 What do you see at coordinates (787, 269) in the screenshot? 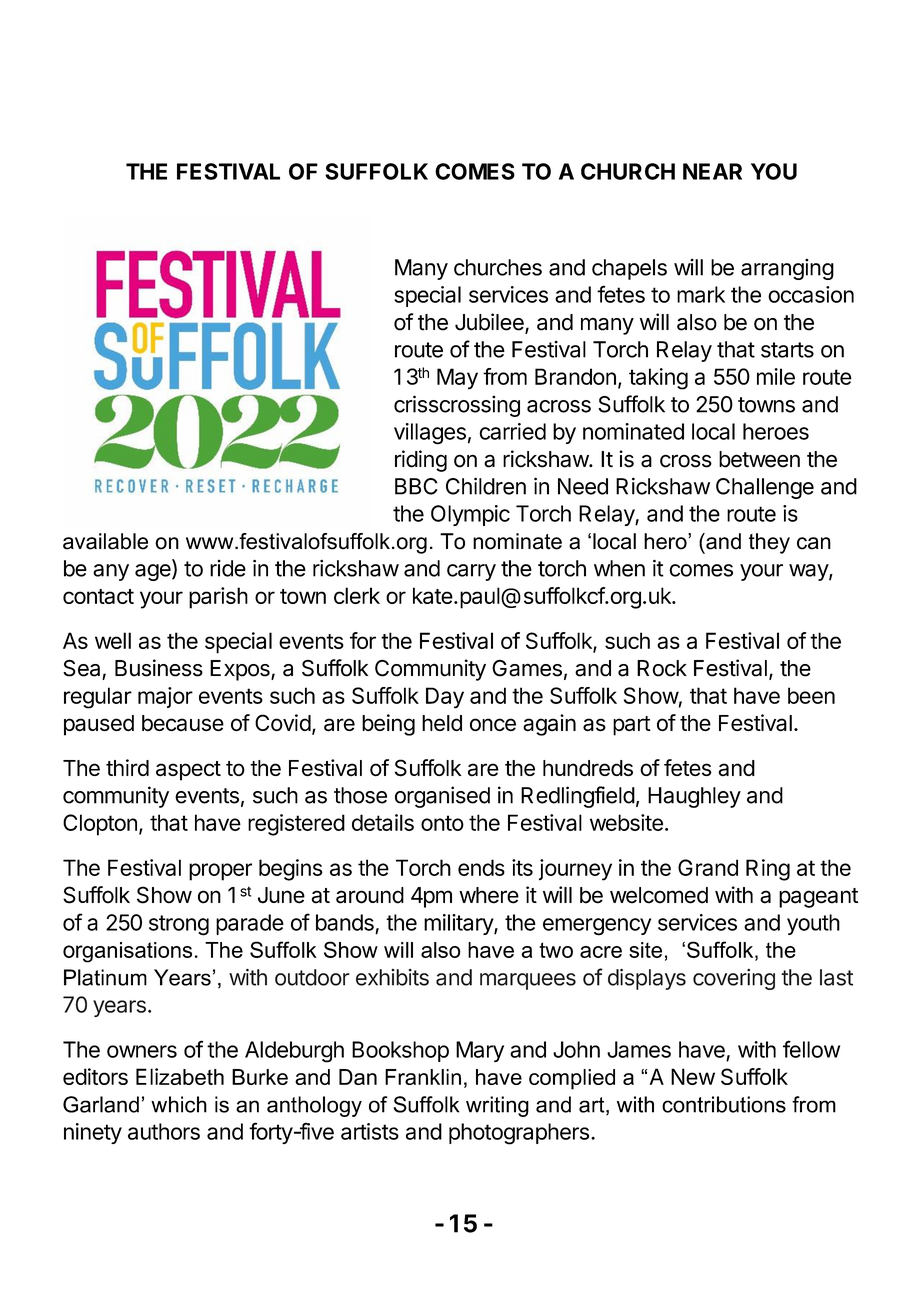
I see `arranging` at bounding box center [787, 269].
